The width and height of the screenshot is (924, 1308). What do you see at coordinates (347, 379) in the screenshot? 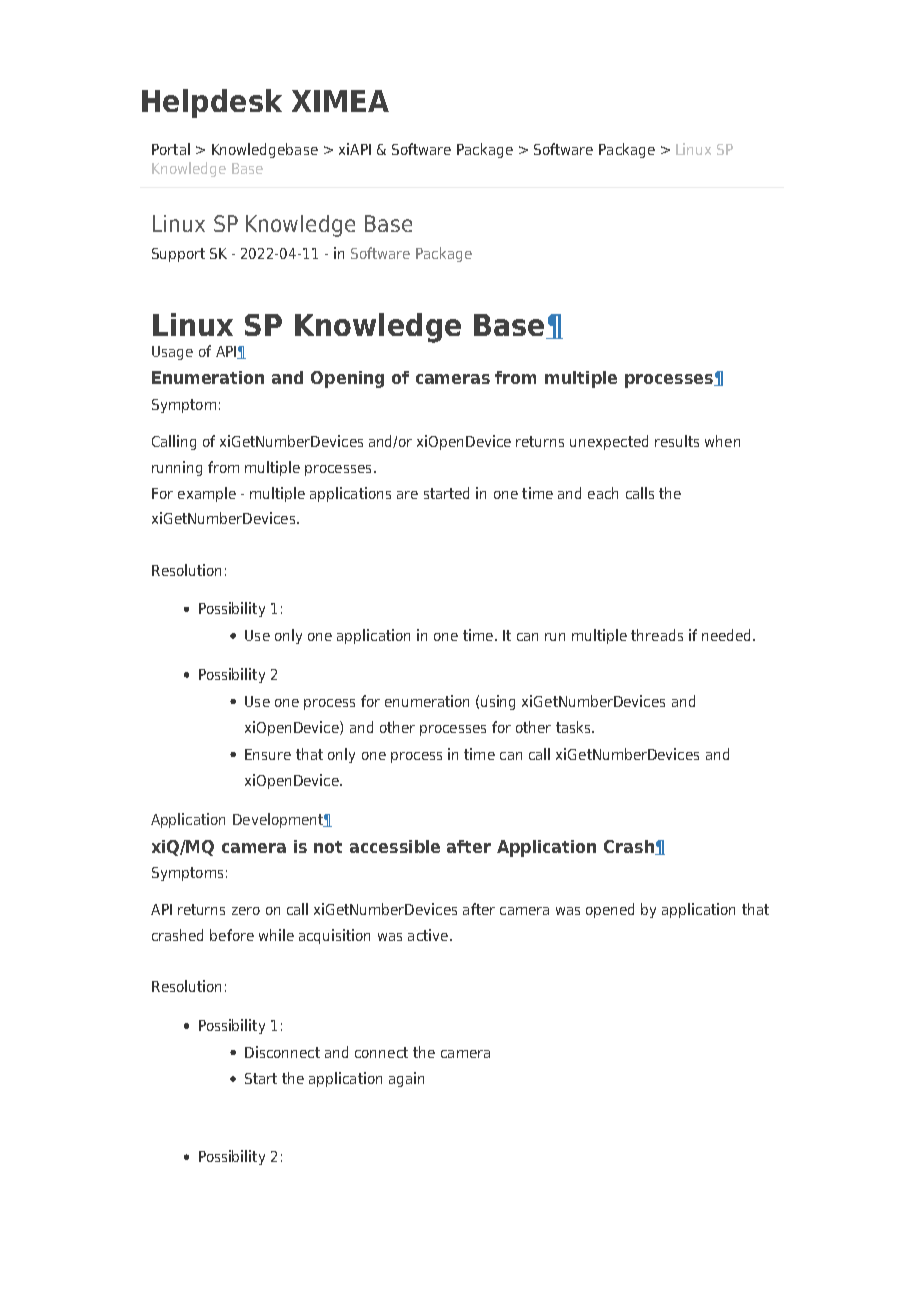
I see `Opening` at bounding box center [347, 379].
